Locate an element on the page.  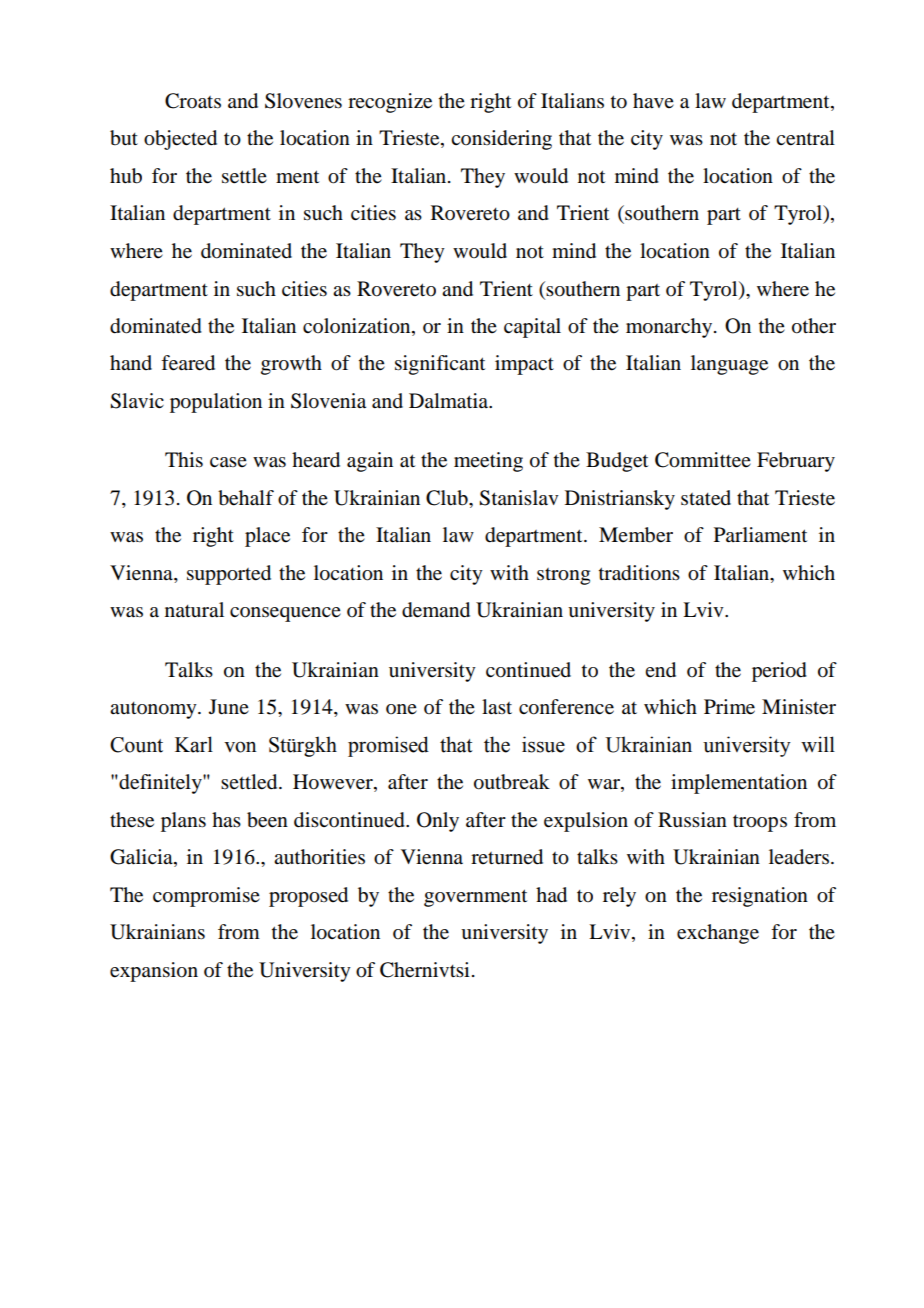
objected is located at coordinates (180, 140).
